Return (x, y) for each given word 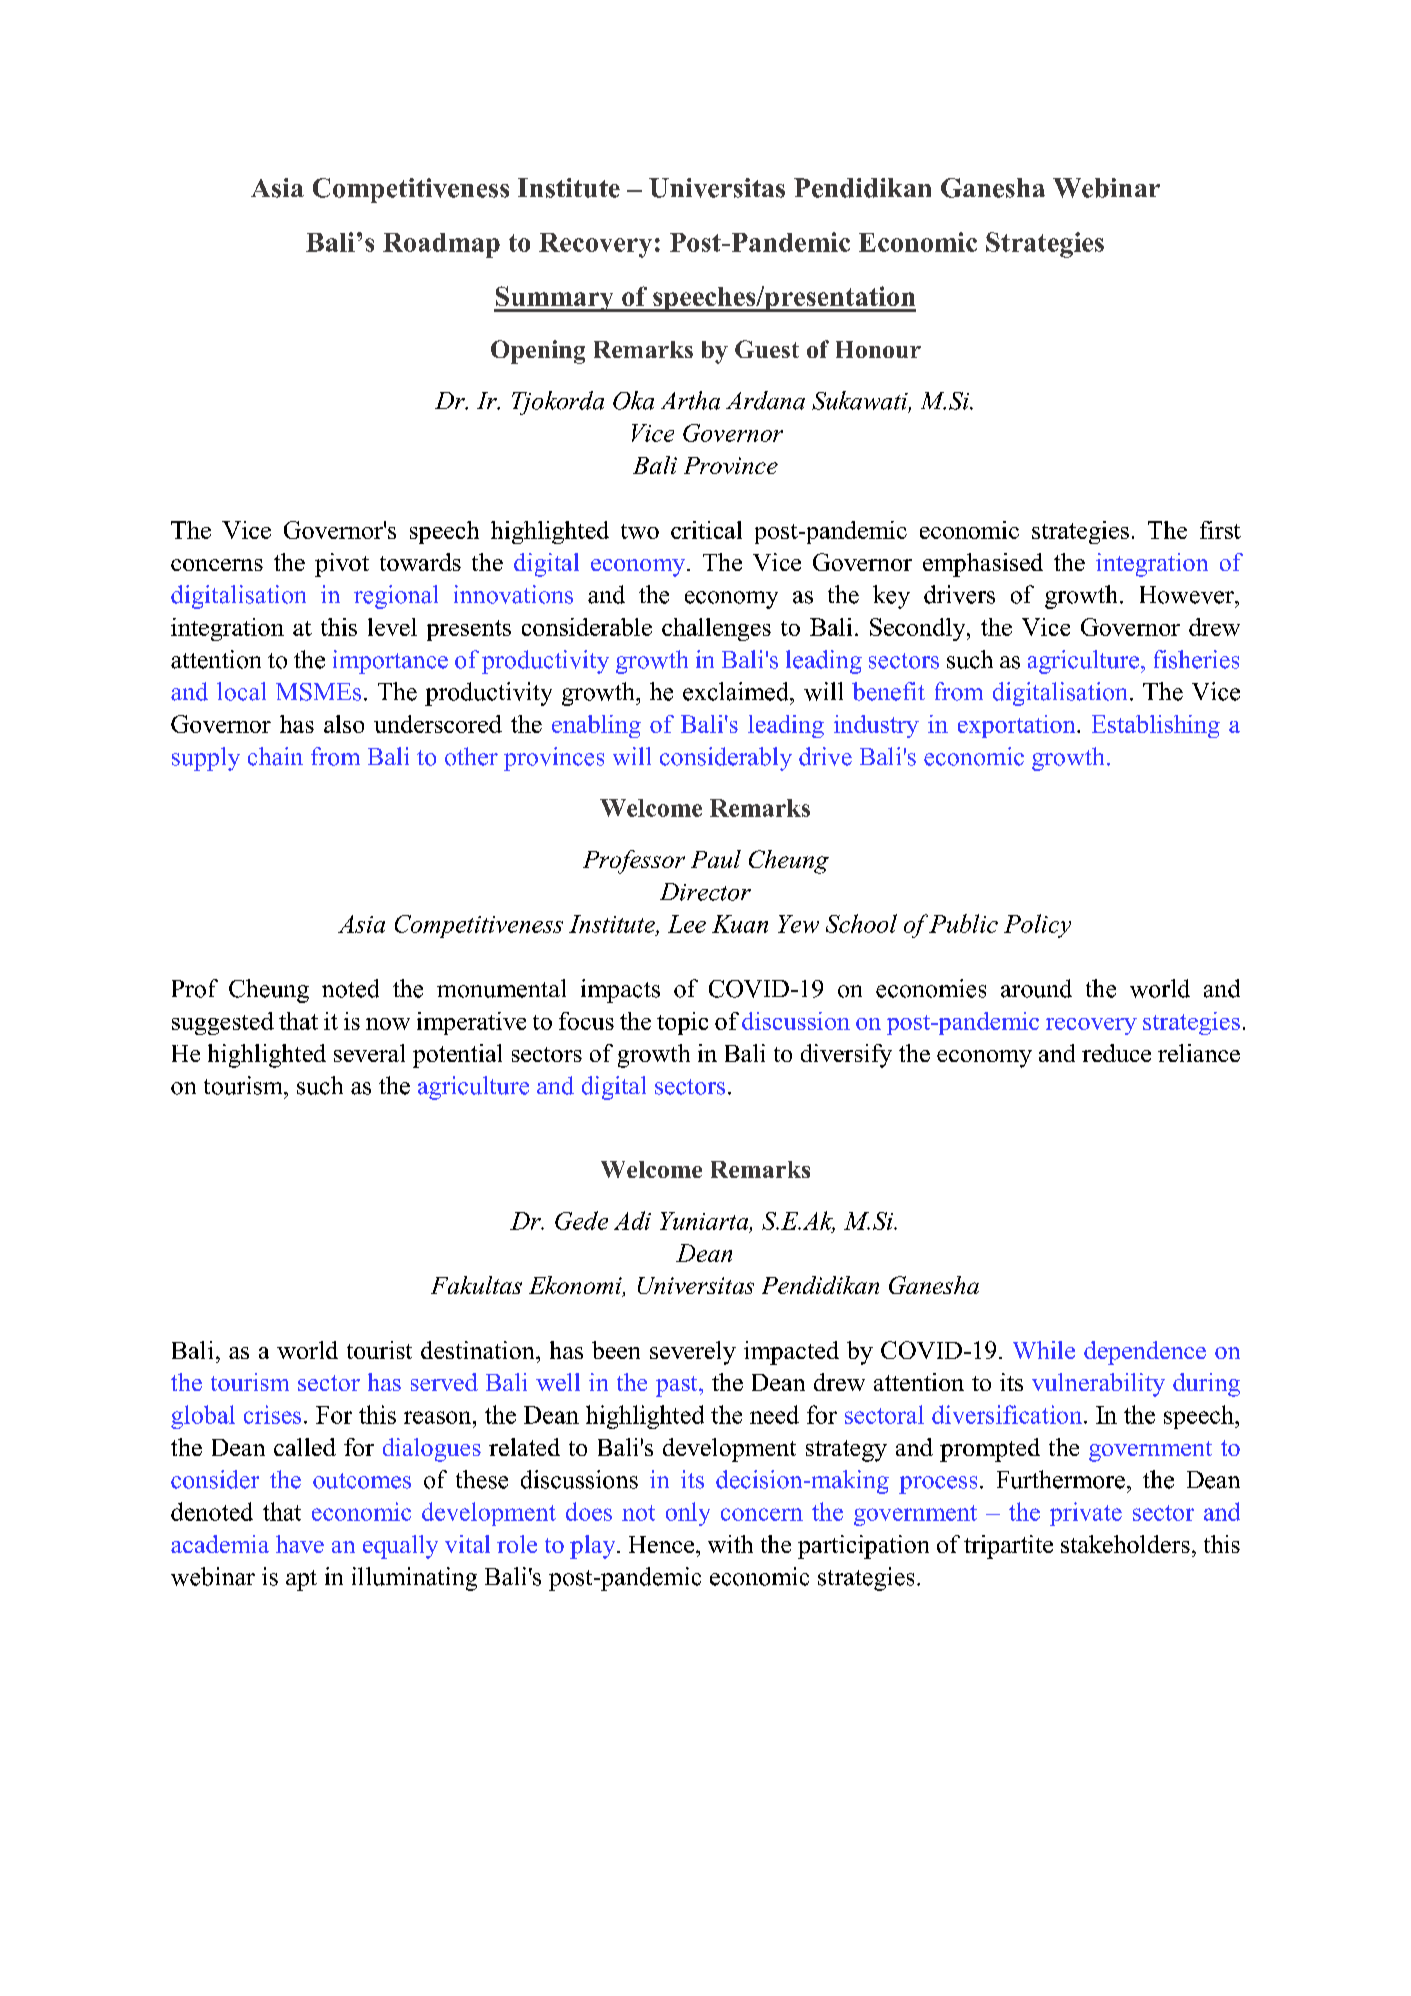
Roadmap (441, 245)
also (344, 724)
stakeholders (1125, 1544)
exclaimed (737, 691)
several (369, 1053)
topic (682, 1023)
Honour (878, 349)
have (300, 1544)
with (730, 1544)
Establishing (1156, 726)
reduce (1116, 1053)
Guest (767, 349)
